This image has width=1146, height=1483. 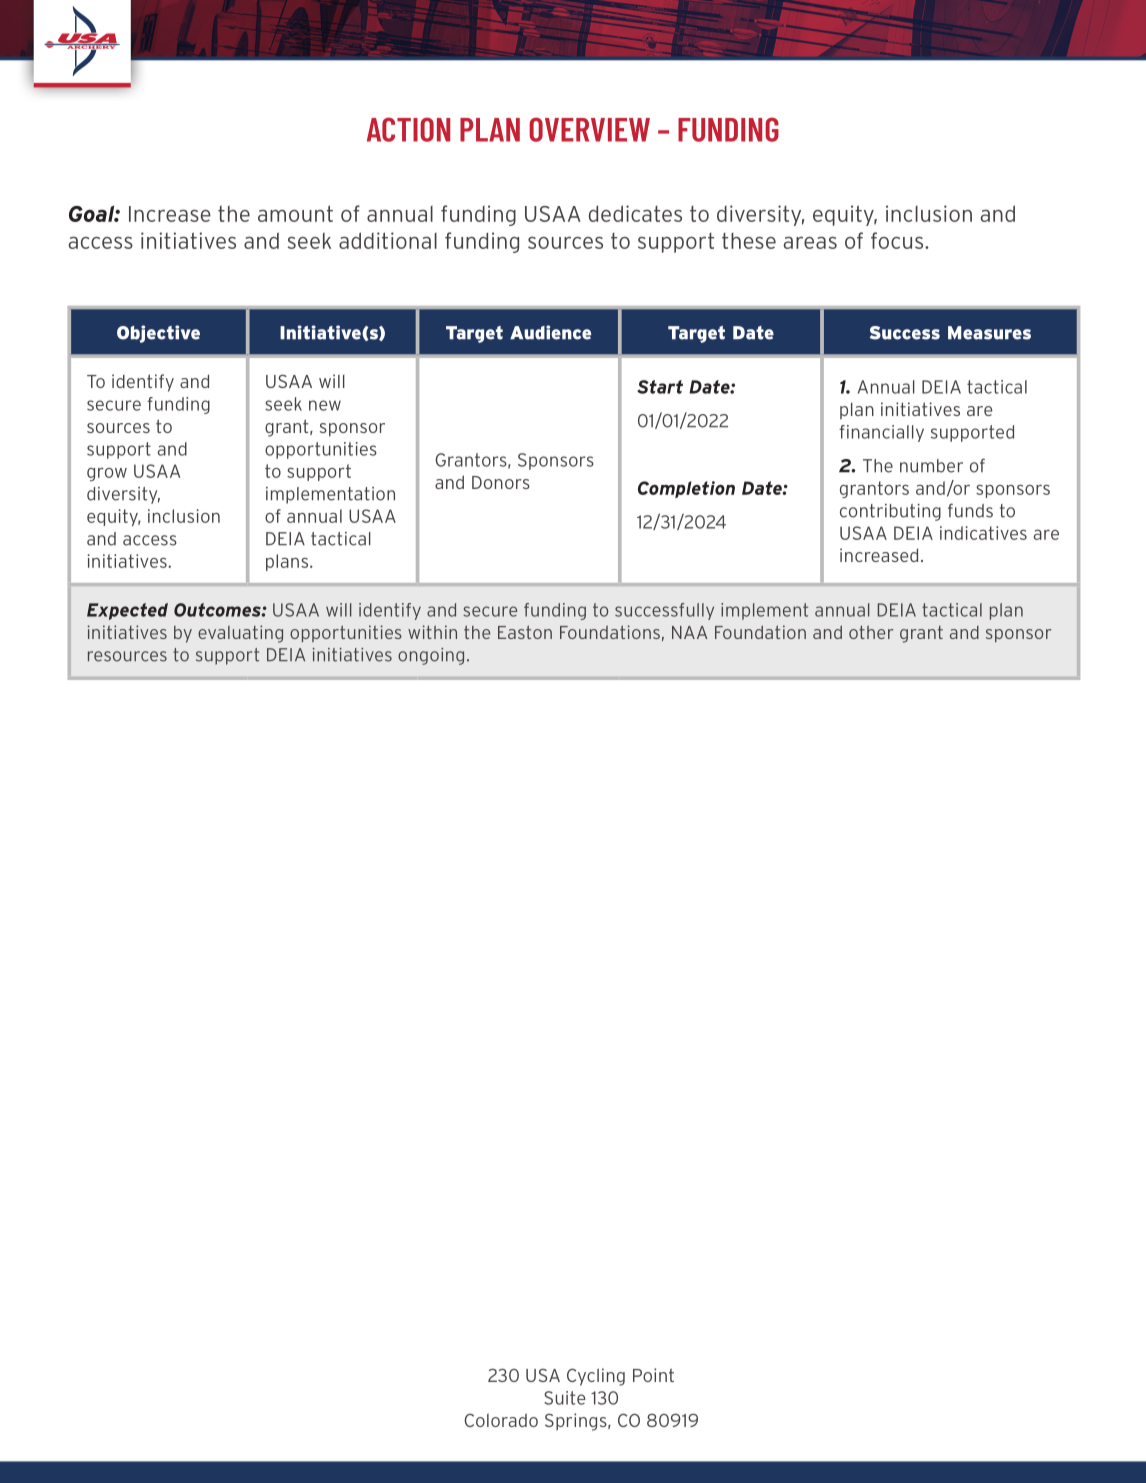 What do you see at coordinates (689, 632) in the image?
I see `NAA` at bounding box center [689, 632].
